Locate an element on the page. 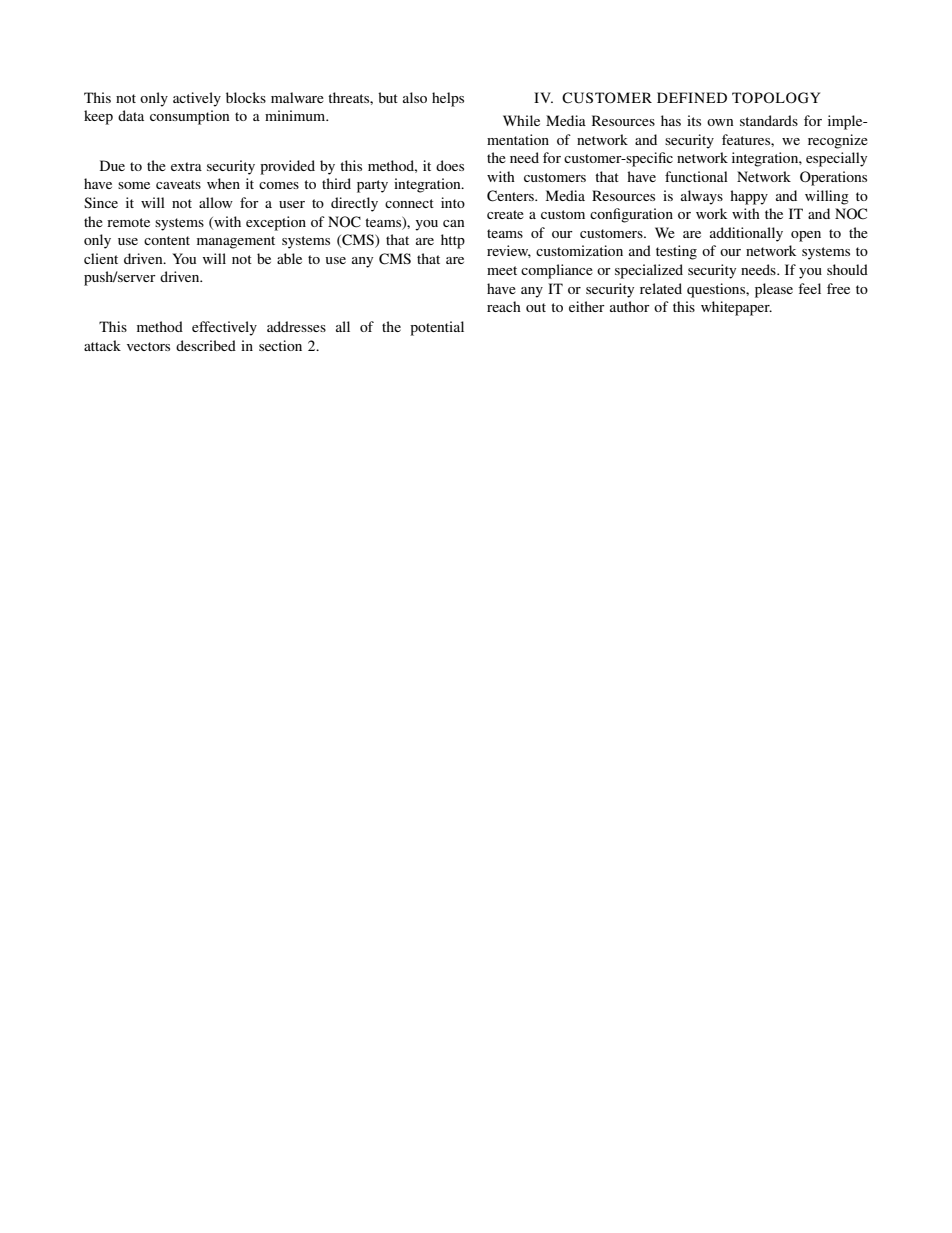  remote is located at coordinates (128, 222).
